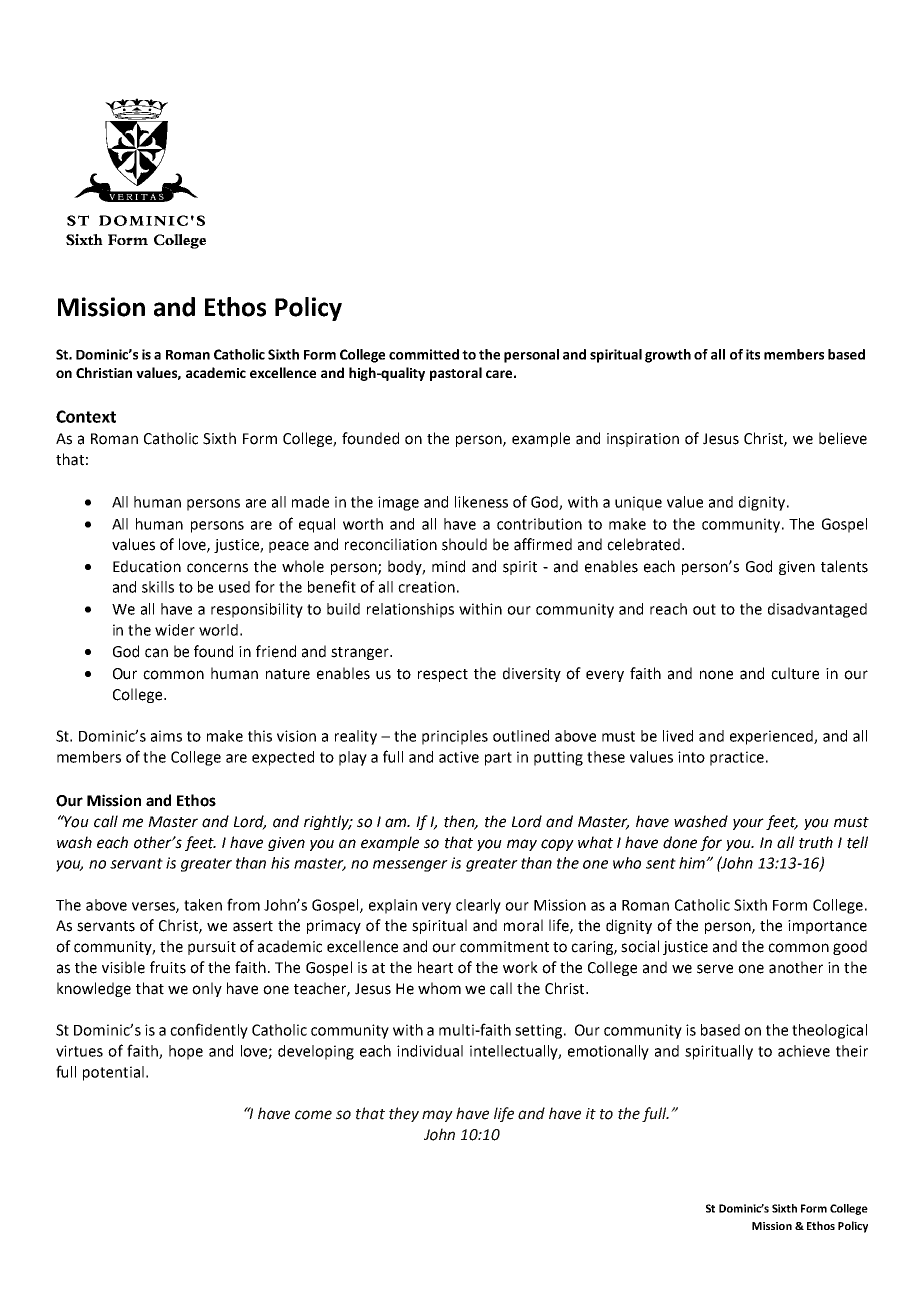  What do you see at coordinates (817, 610) in the document?
I see `disadvantaged` at bounding box center [817, 610].
